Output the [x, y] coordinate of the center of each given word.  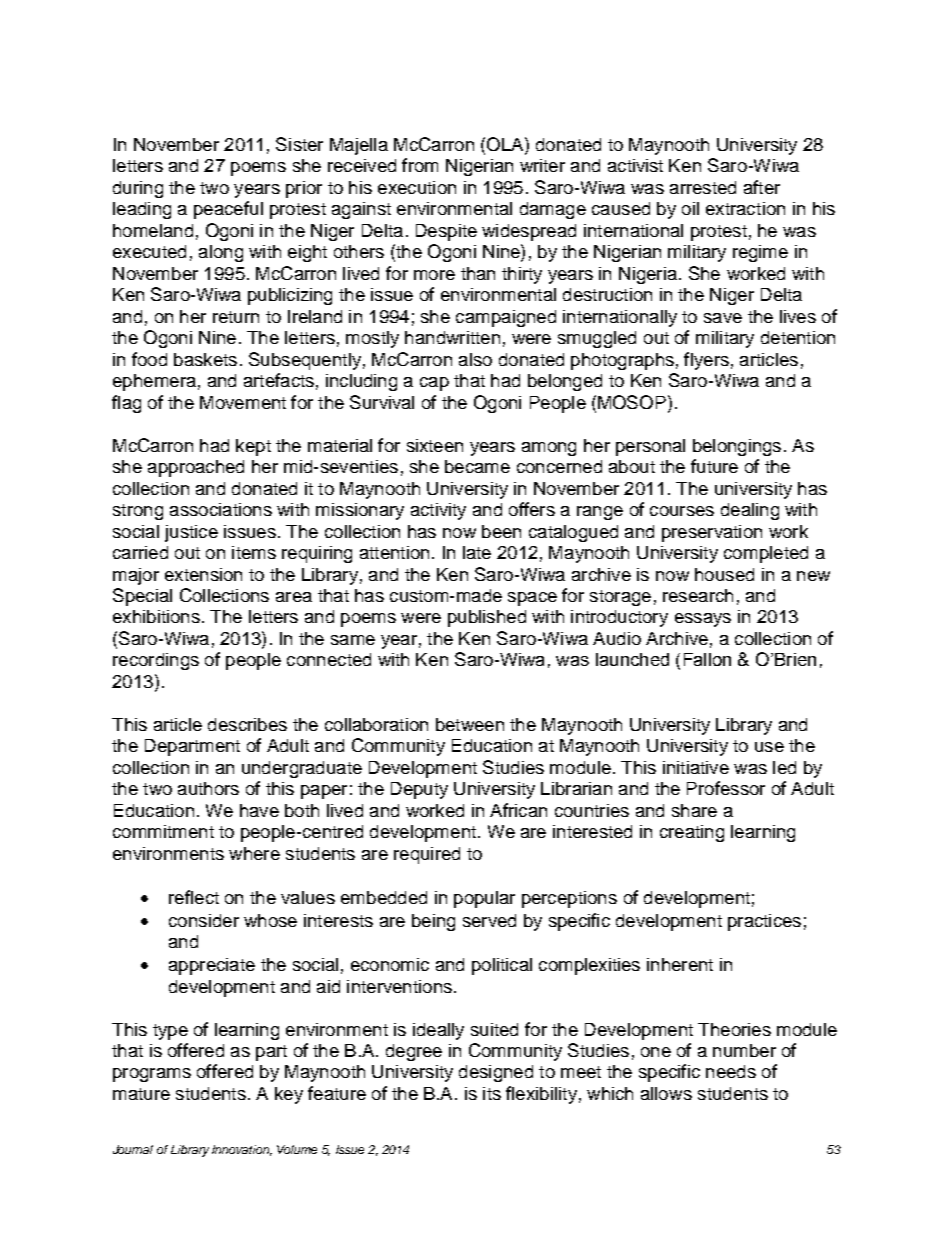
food [149, 359]
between [470, 724]
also [475, 359]
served [489, 920]
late [477, 552]
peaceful [228, 210]
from [420, 165]
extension [203, 574]
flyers [706, 361]
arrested [703, 187]
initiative [696, 767]
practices [764, 922]
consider [204, 920]
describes [247, 724]
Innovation [242, 1150]
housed [724, 574]
